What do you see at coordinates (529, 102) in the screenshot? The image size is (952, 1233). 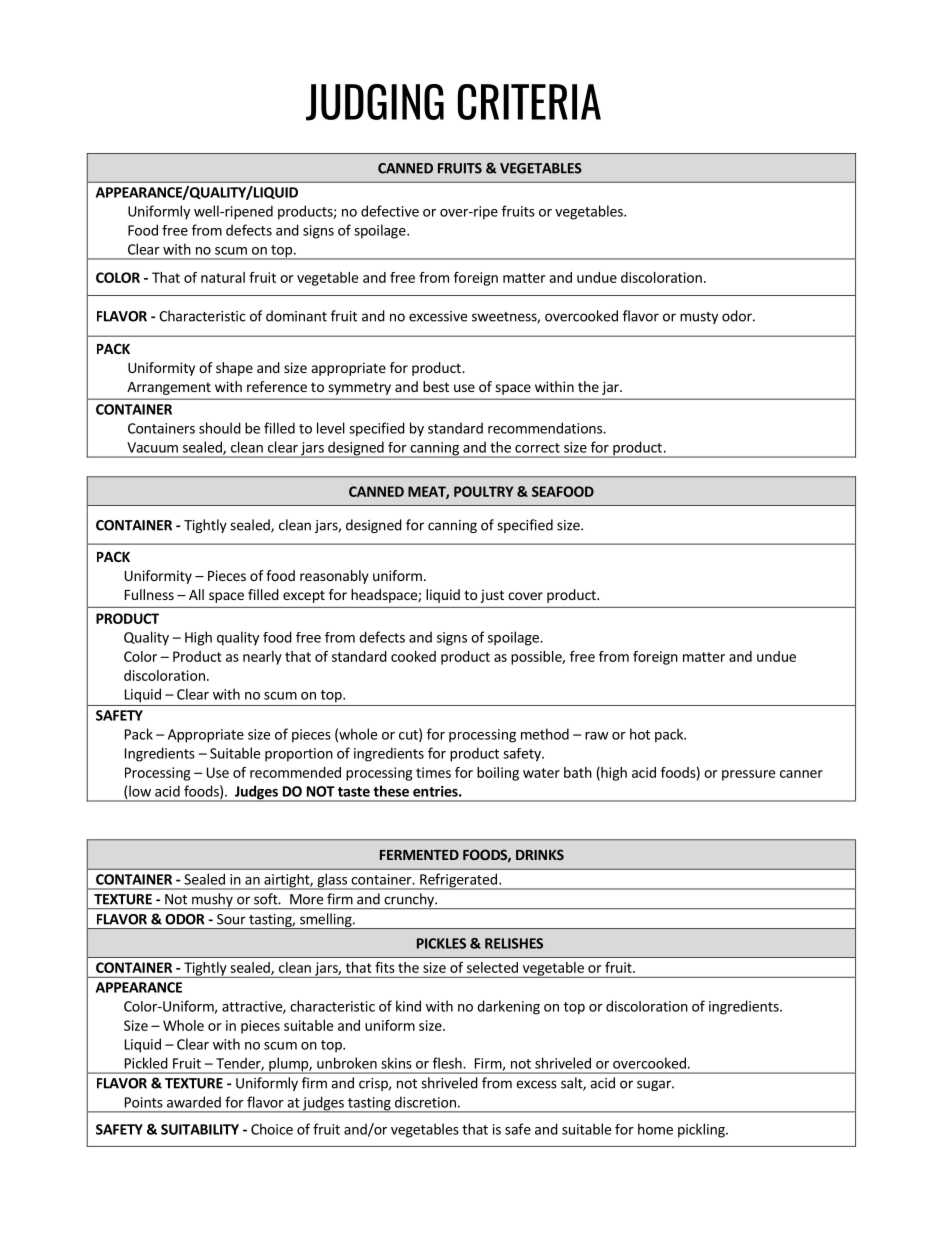 I see `CRITERIA` at bounding box center [529, 102].
